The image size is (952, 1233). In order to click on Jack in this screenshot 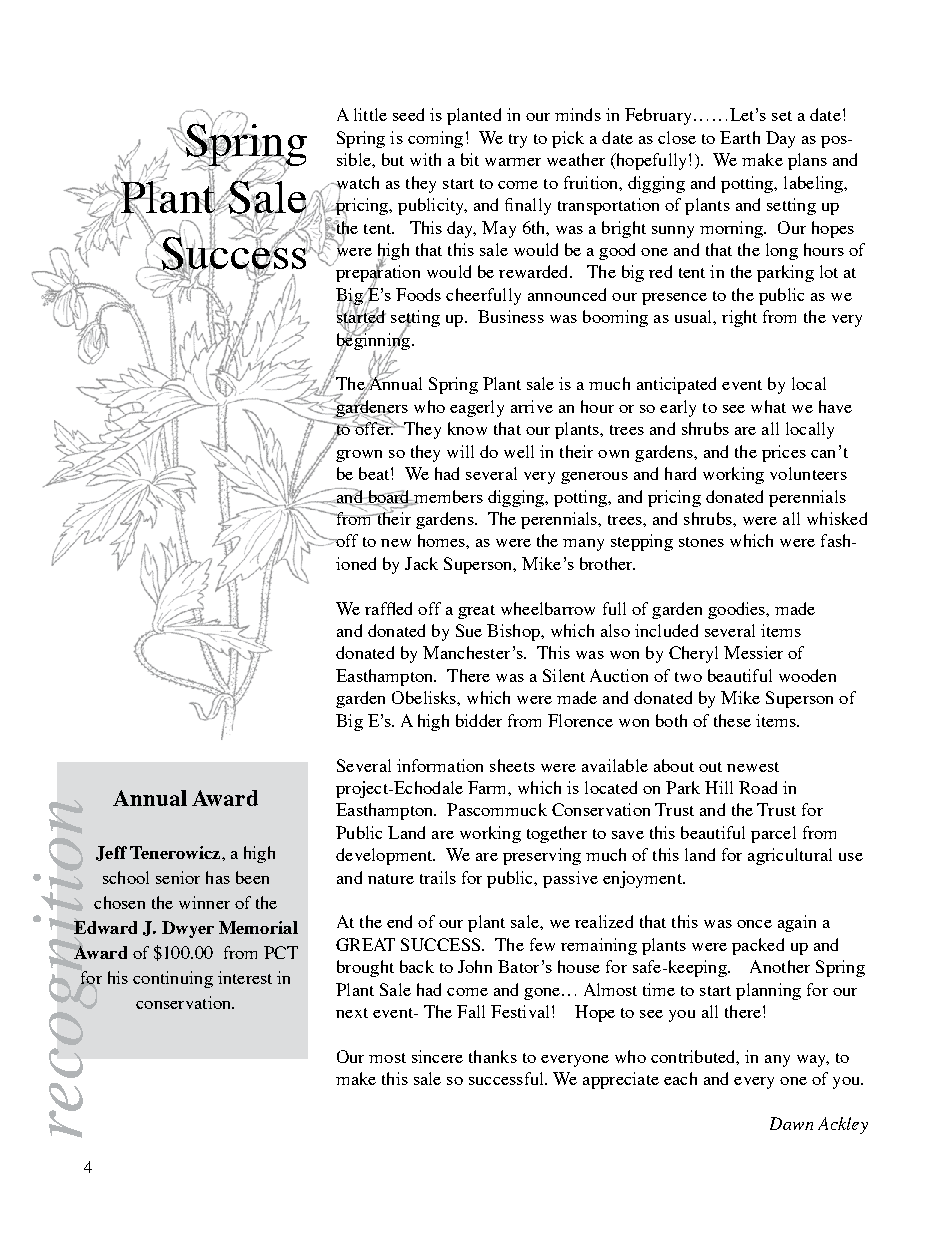, I will do `click(421, 563)`.
